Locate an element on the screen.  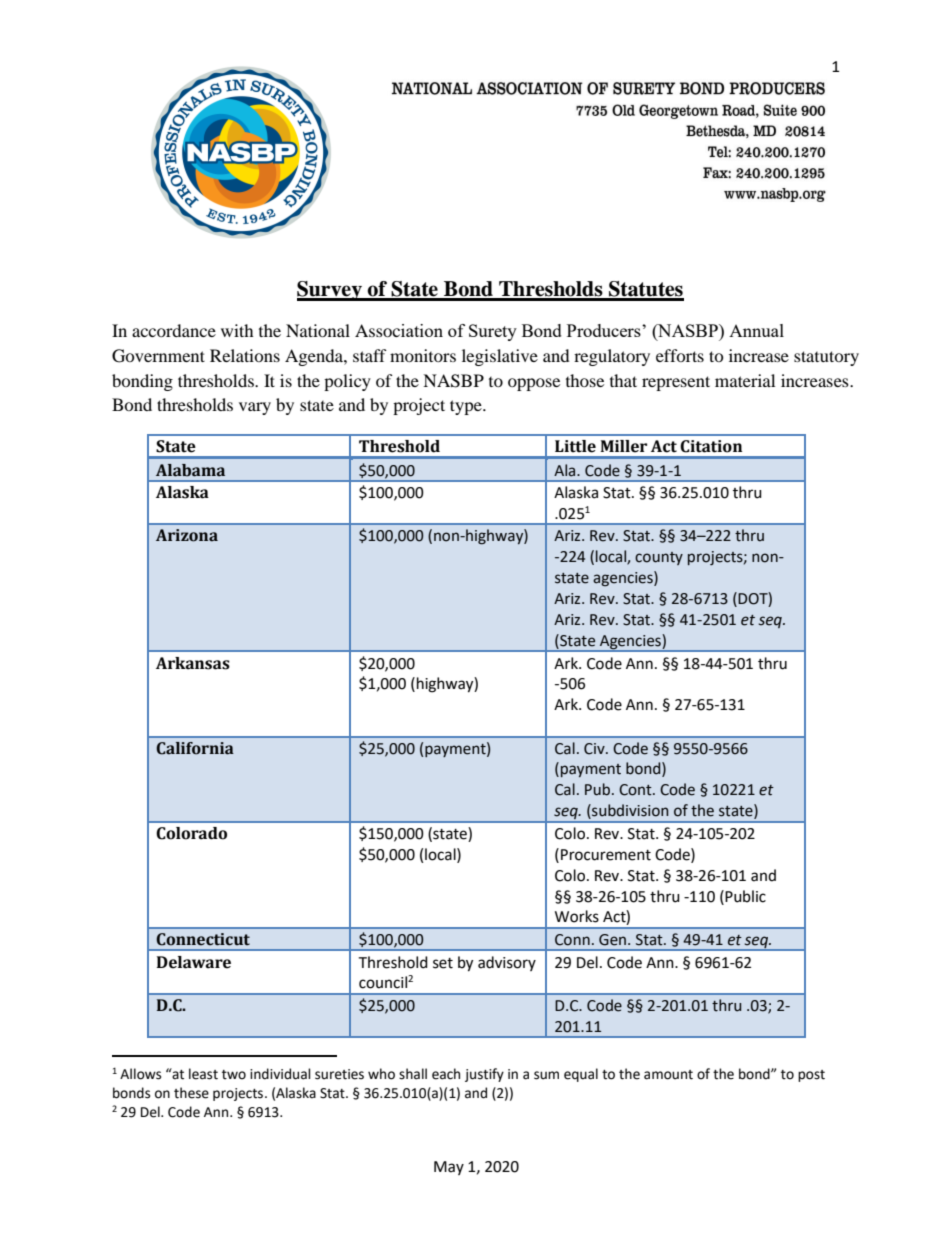
Civ is located at coordinates (595, 749).
